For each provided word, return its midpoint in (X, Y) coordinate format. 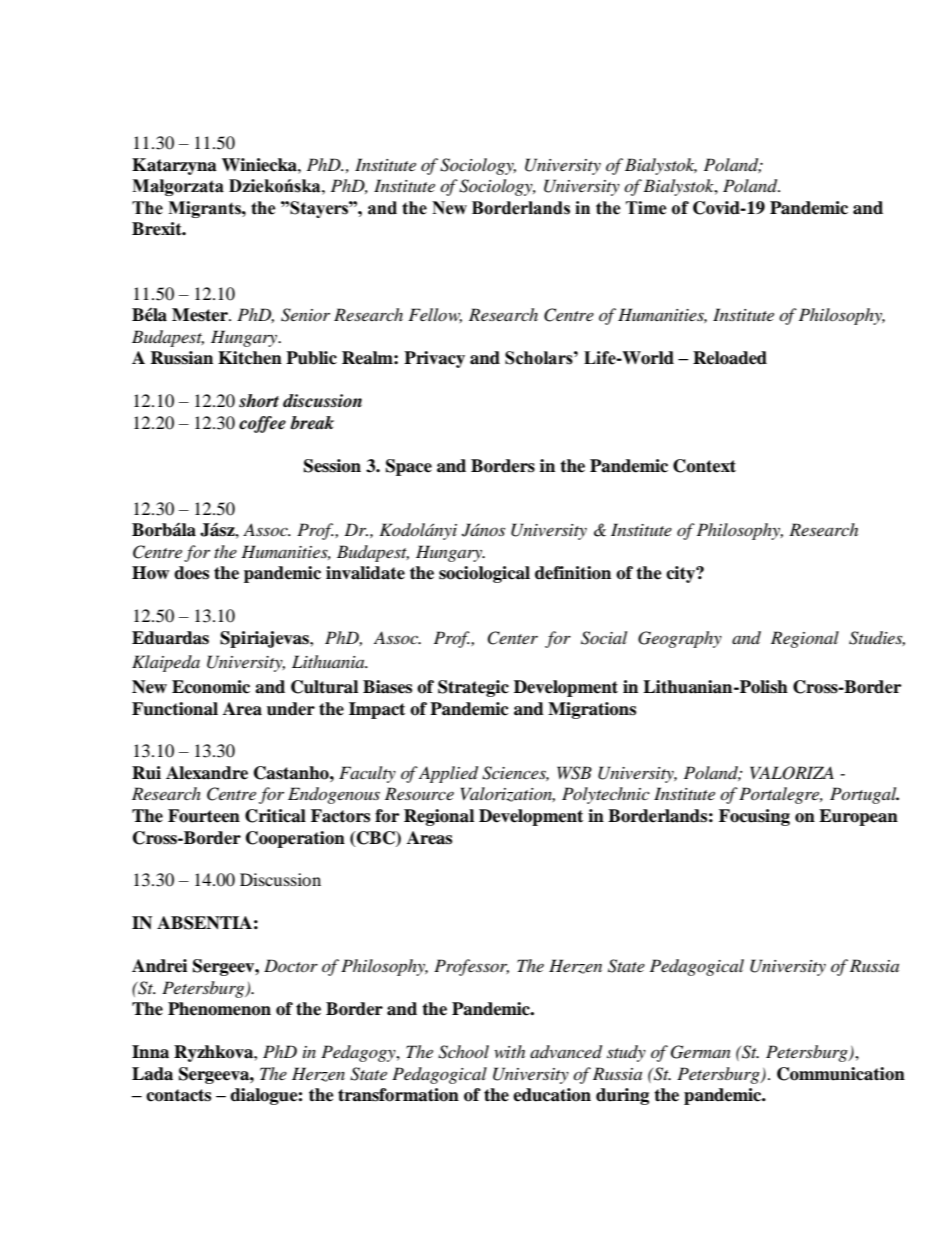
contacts (178, 1095)
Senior (305, 315)
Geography (680, 639)
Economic (211, 687)
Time (646, 208)
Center (512, 638)
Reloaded (730, 358)
